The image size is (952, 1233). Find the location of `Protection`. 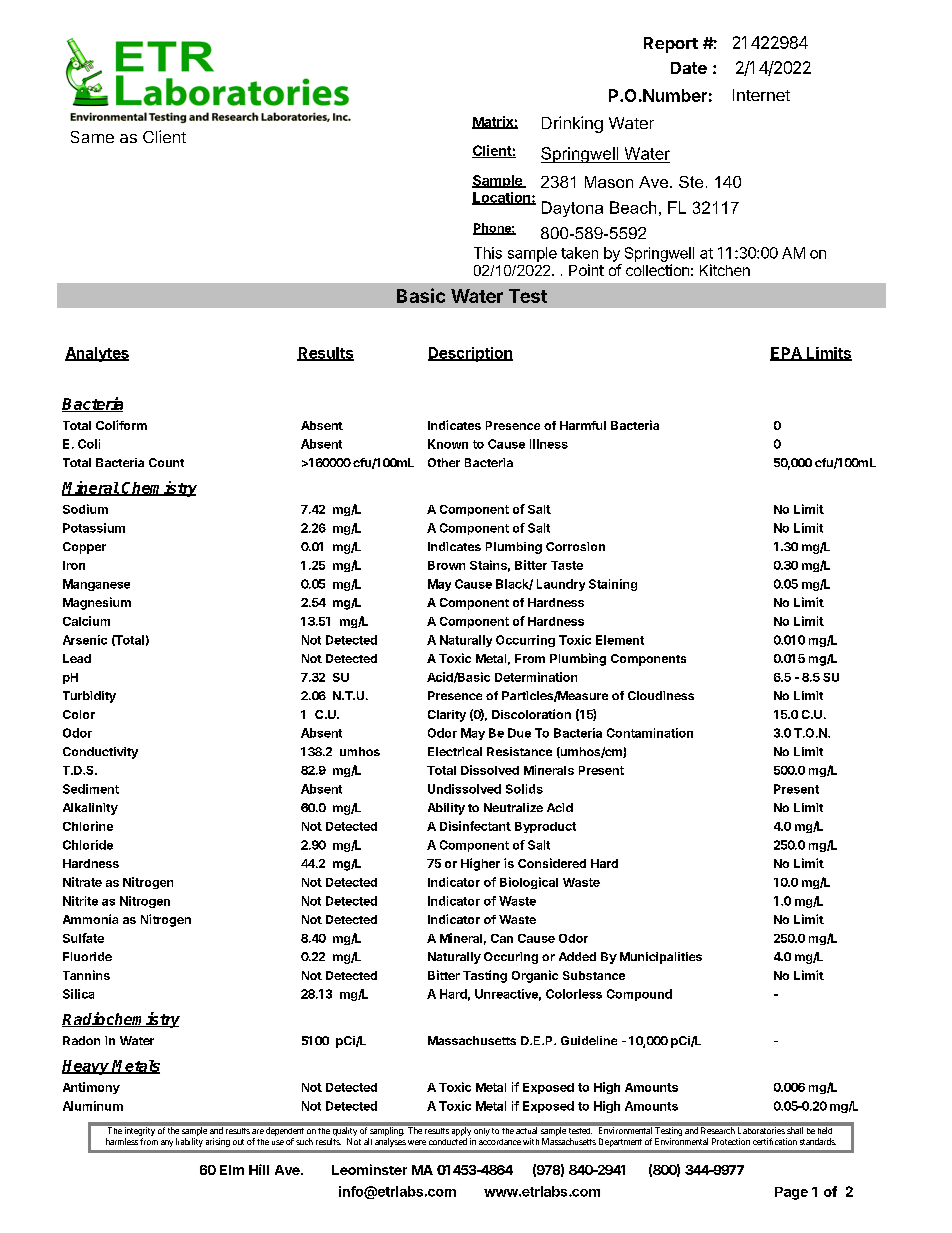

Protection is located at coordinates (731, 1141).
